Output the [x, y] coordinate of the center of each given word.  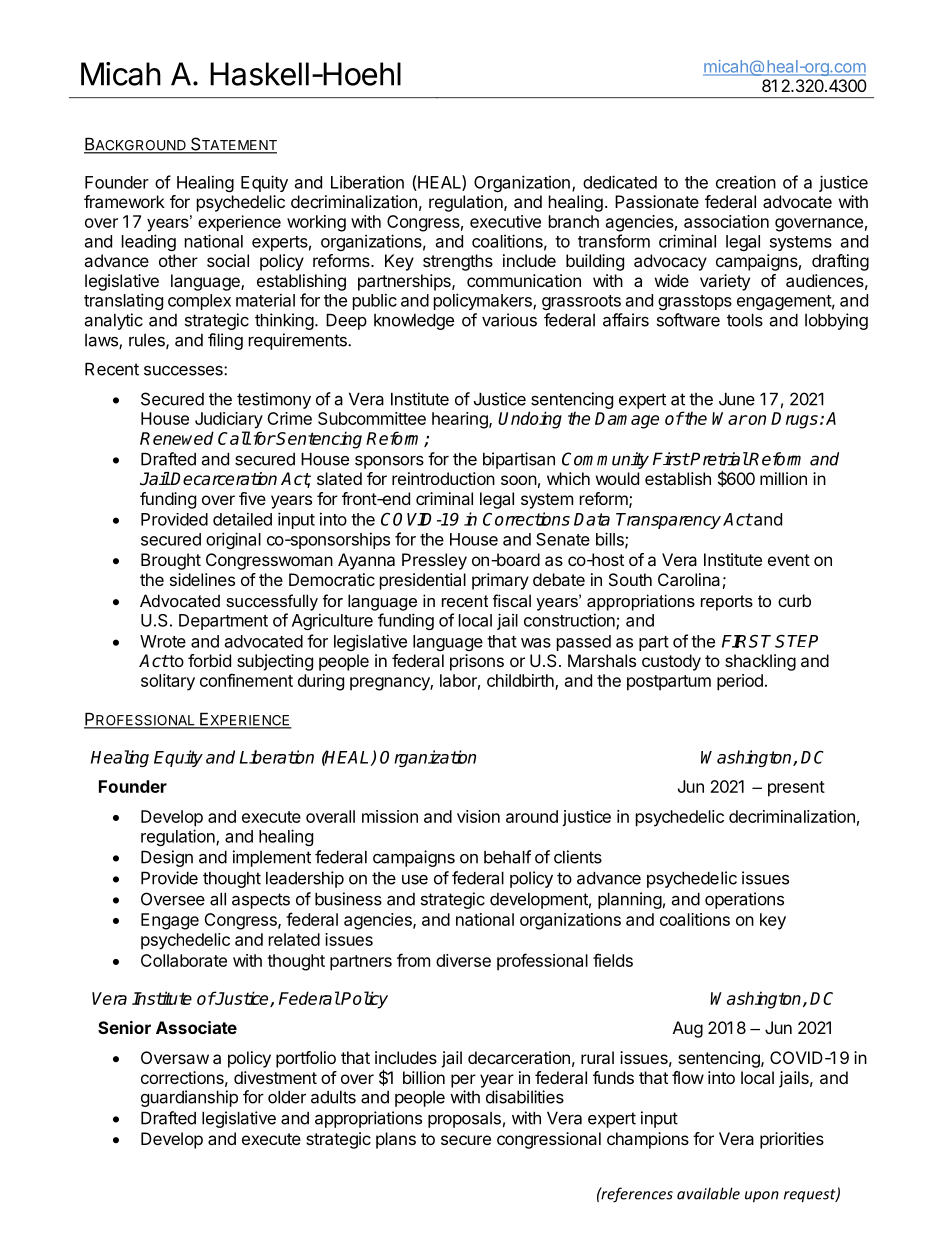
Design [167, 858]
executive [505, 221]
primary [500, 581]
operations [744, 900]
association [726, 221]
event [789, 560]
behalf [507, 857]
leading [149, 242]
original [233, 540]
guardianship [189, 1098]
